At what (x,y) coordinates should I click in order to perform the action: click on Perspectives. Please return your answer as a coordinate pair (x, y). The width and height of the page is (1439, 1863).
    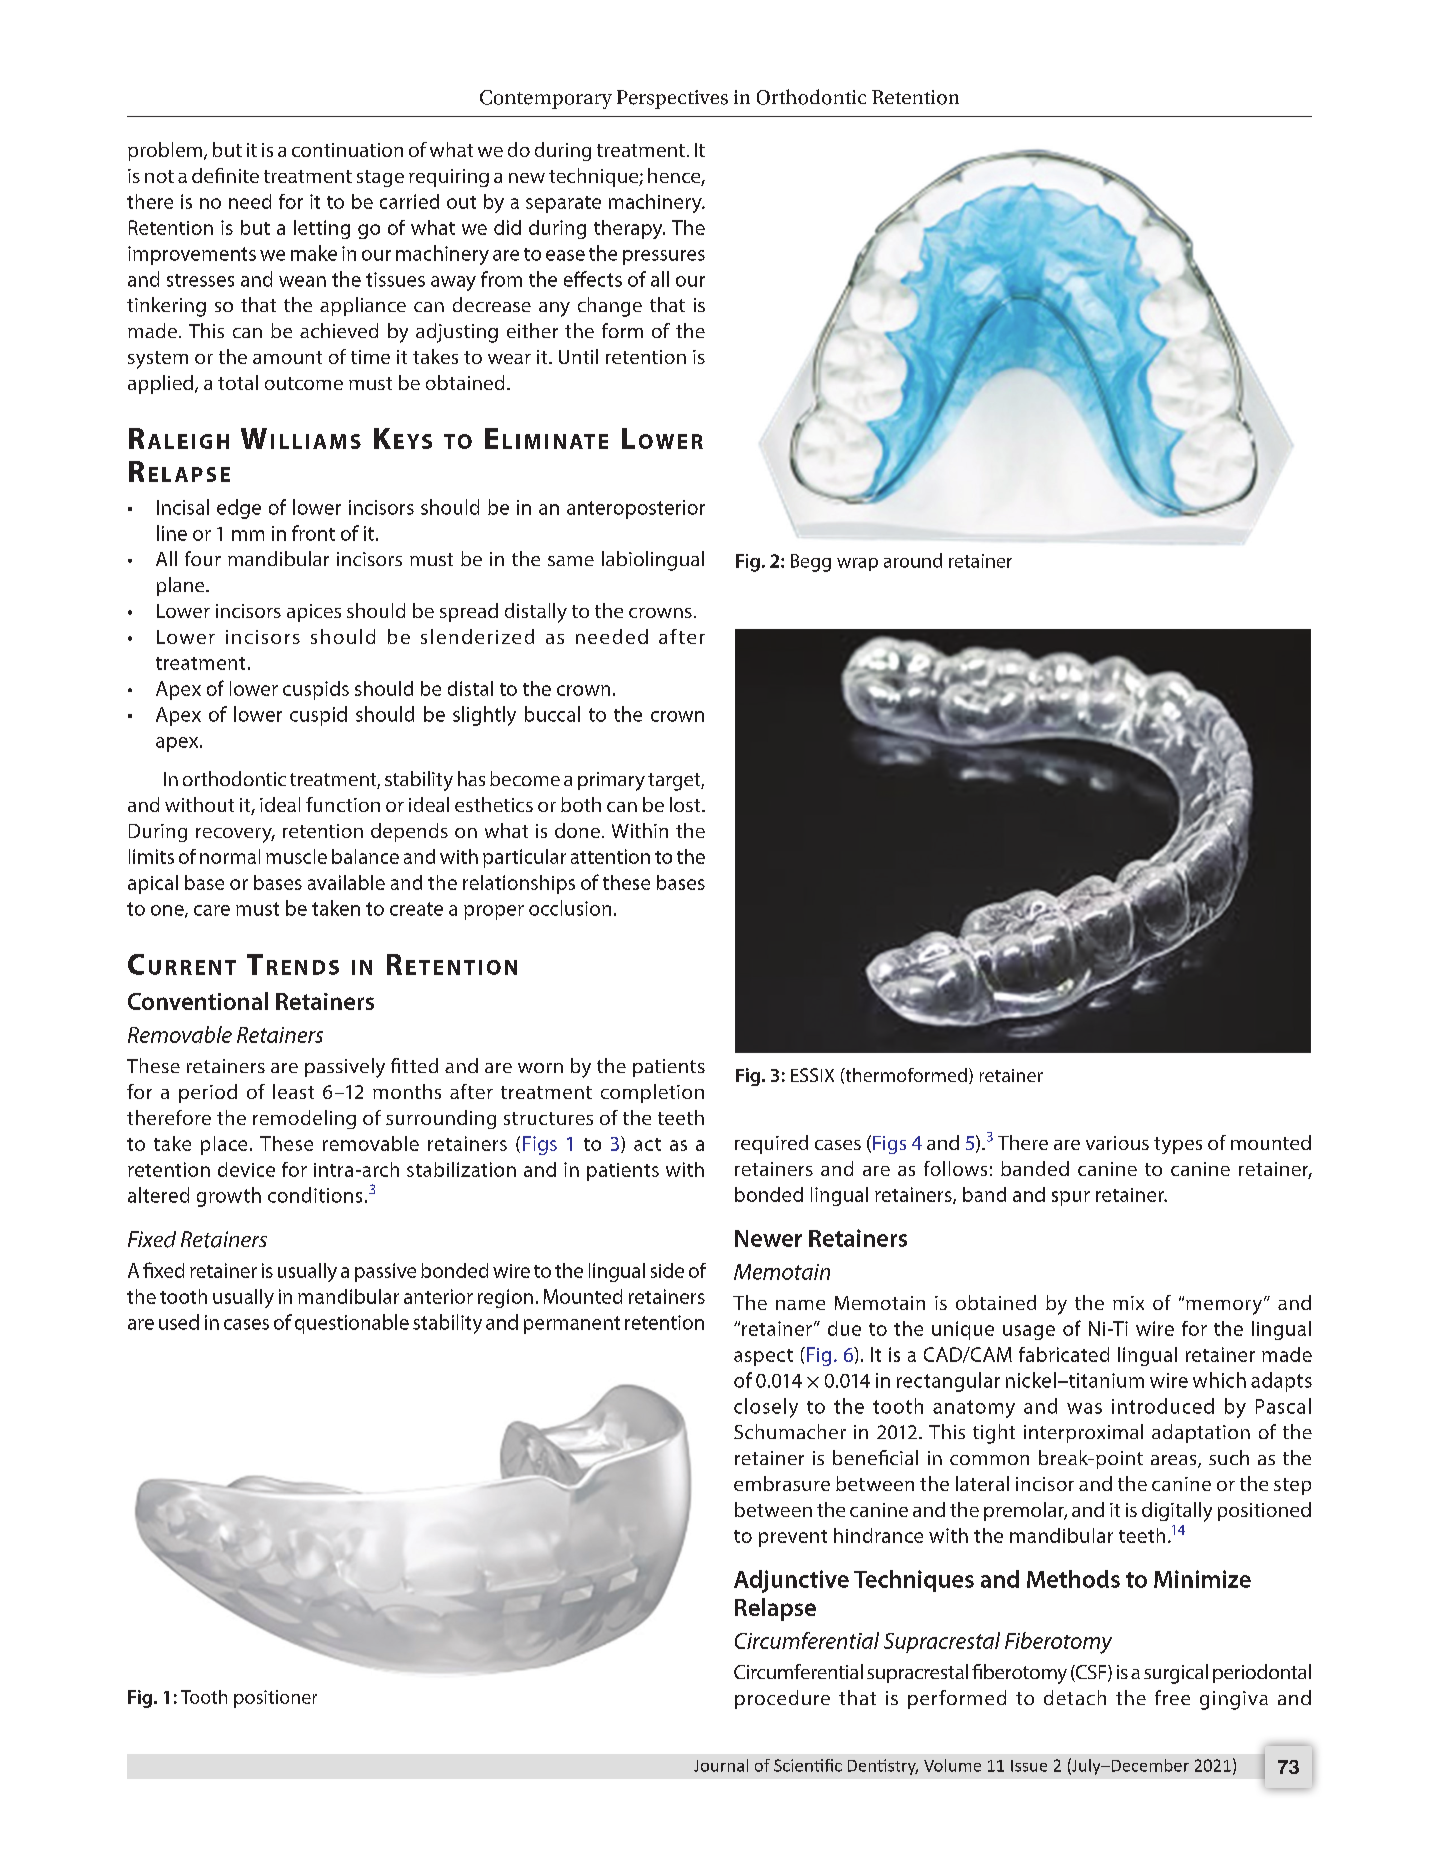
    Looking at the image, I should click on (672, 99).
